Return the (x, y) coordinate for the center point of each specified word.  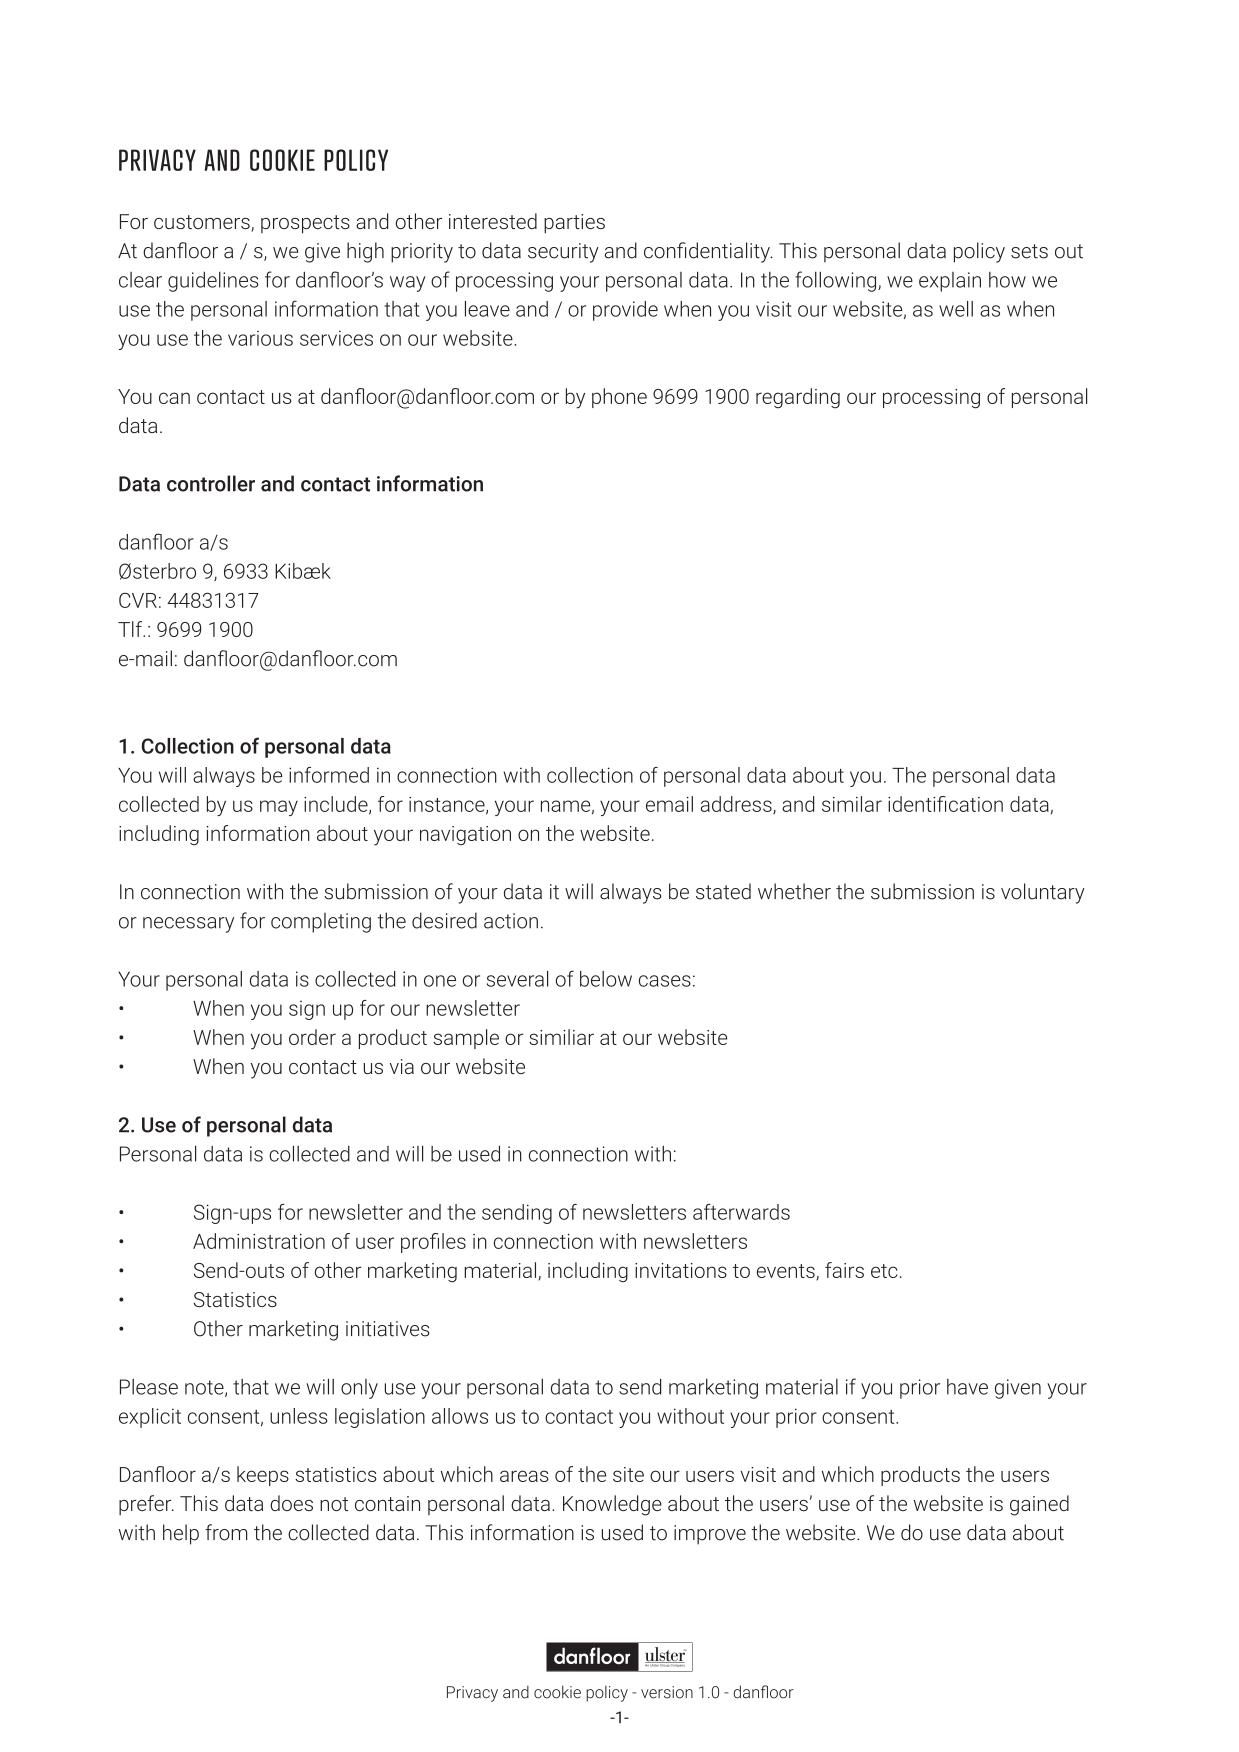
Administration (259, 1241)
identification (945, 804)
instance (448, 805)
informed (329, 775)
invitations (681, 1270)
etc (884, 1271)
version (667, 1692)
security (563, 253)
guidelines (213, 281)
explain (950, 282)
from (226, 1532)
